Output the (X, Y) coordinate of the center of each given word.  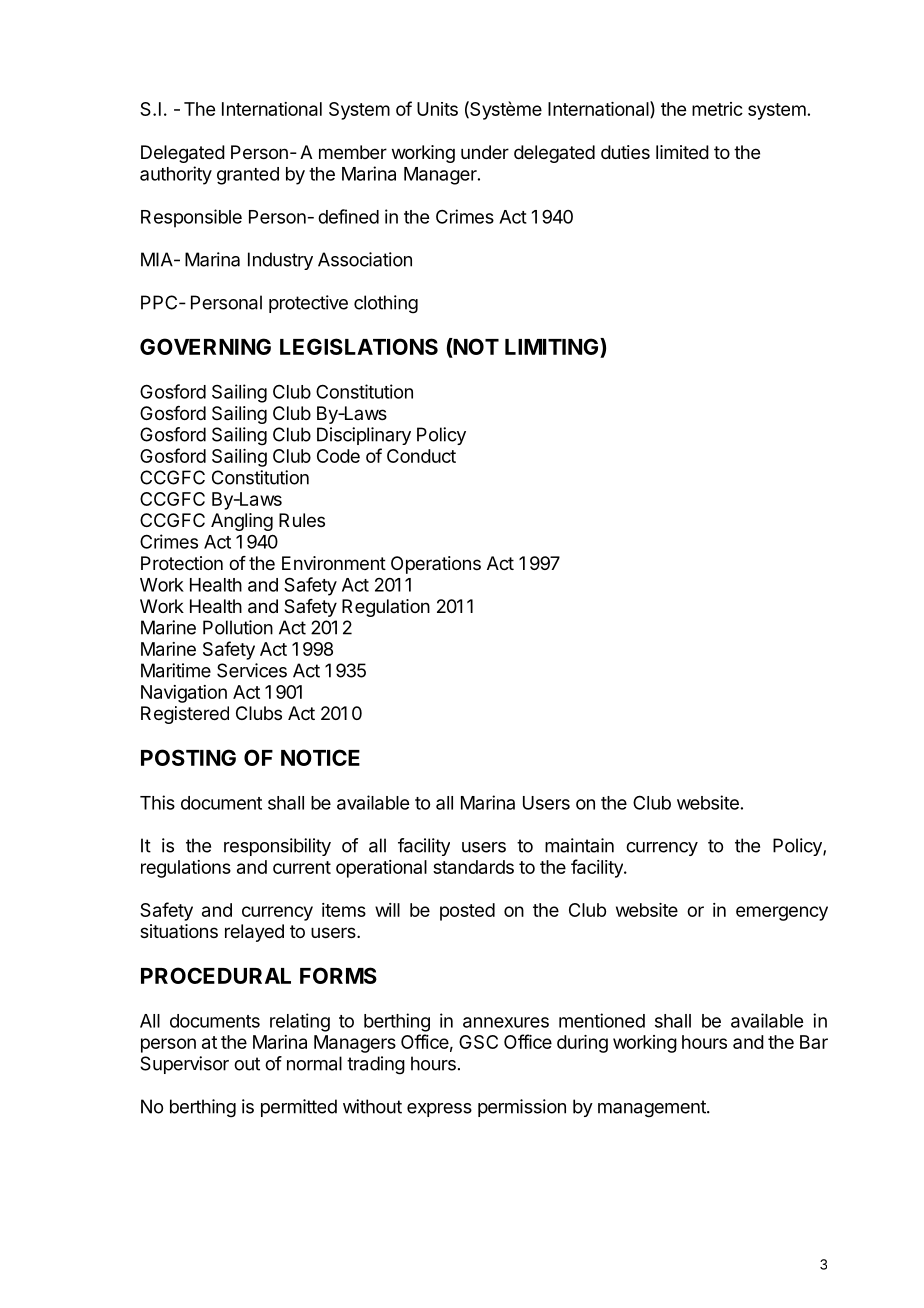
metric (717, 109)
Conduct (421, 456)
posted (467, 912)
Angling (242, 522)
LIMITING (553, 348)
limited (682, 152)
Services (252, 670)
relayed (254, 933)
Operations (436, 565)
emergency (782, 913)
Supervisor (184, 1065)
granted (248, 176)
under (485, 152)
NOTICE (320, 757)
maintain (579, 845)
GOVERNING (205, 346)
